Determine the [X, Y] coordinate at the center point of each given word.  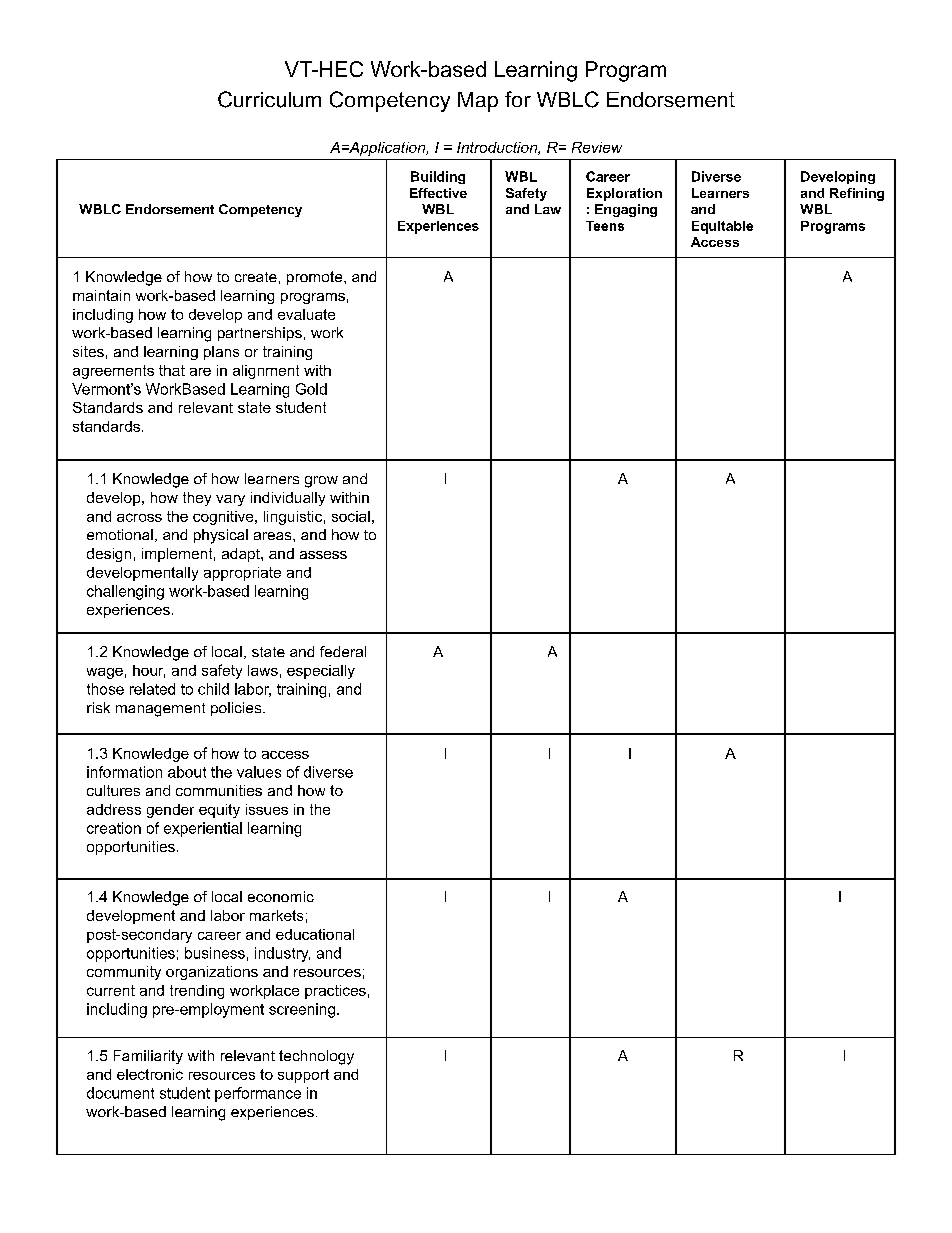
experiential [203, 829]
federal [343, 651]
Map [478, 102]
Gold [311, 389]
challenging [125, 592]
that [172, 370]
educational [315, 934]
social [351, 516]
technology [316, 1057]
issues [267, 809]
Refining [857, 194]
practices [335, 992]
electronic [150, 1074]
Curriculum [269, 99]
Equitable [722, 227]
